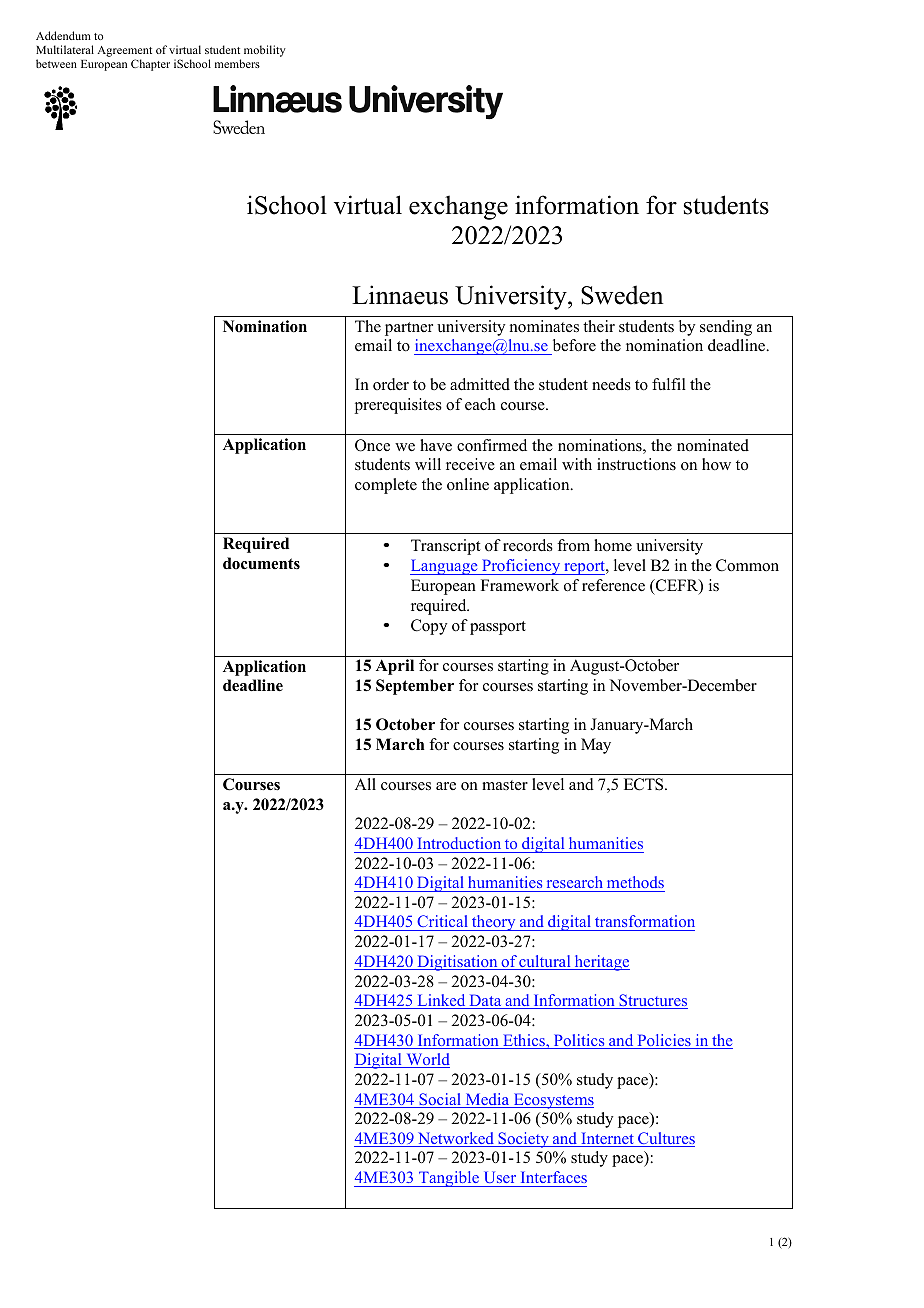  Describe the element at coordinates (456, 1139) in the page. I see `Networked` at that location.
